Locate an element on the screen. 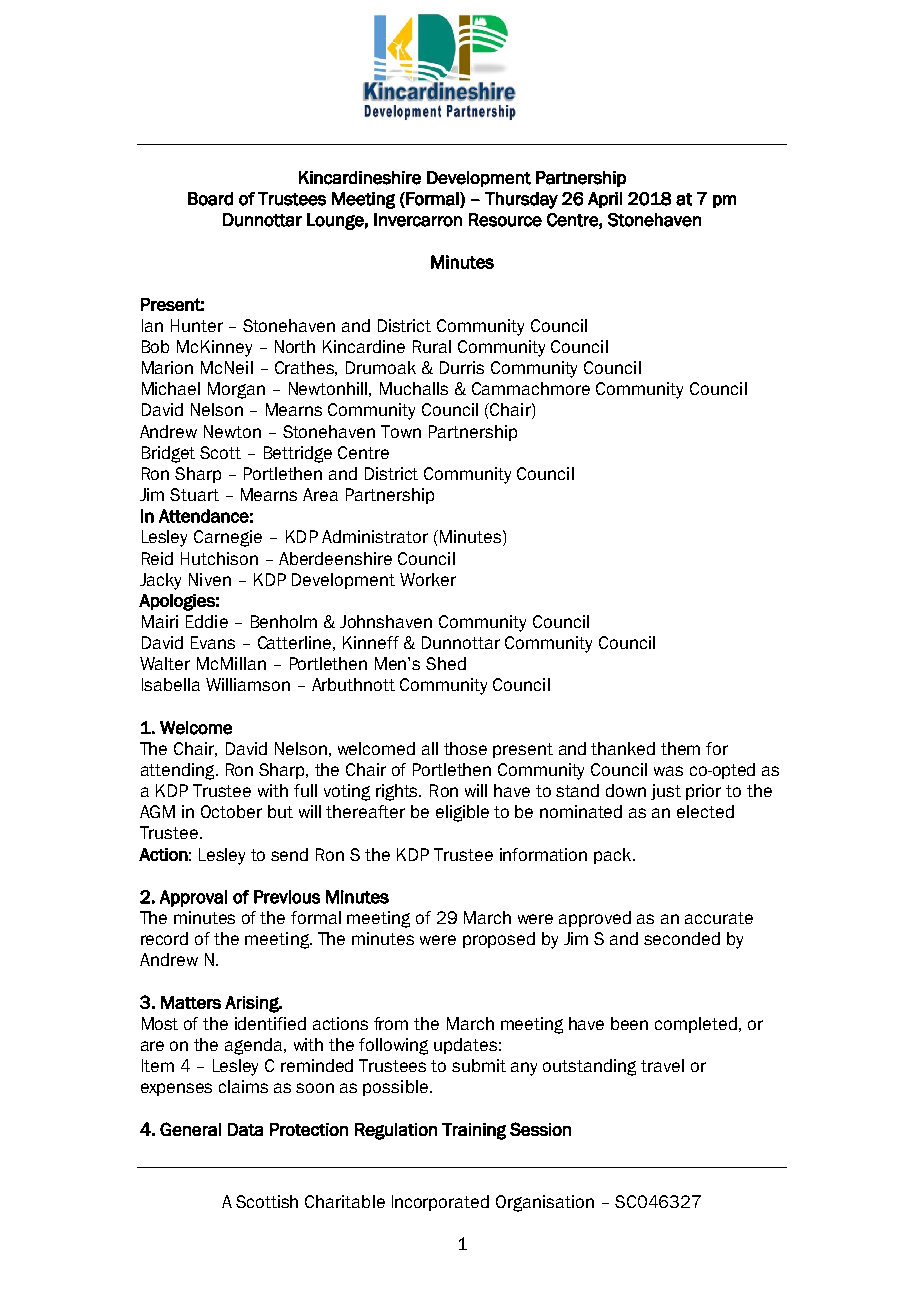 The image size is (924, 1309). April is located at coordinates (605, 200).
